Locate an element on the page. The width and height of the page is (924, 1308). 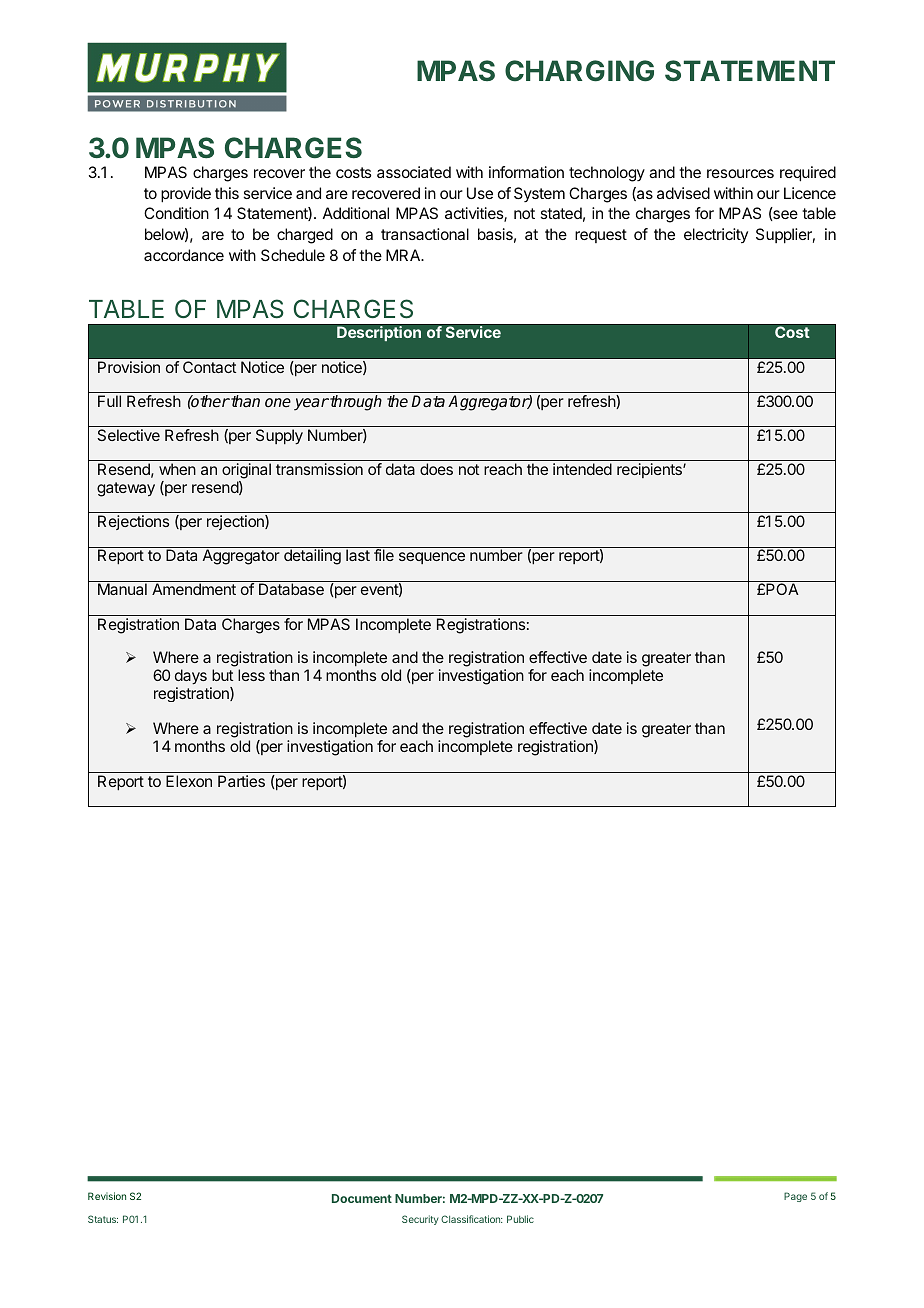
Amendment is located at coordinates (194, 589).
